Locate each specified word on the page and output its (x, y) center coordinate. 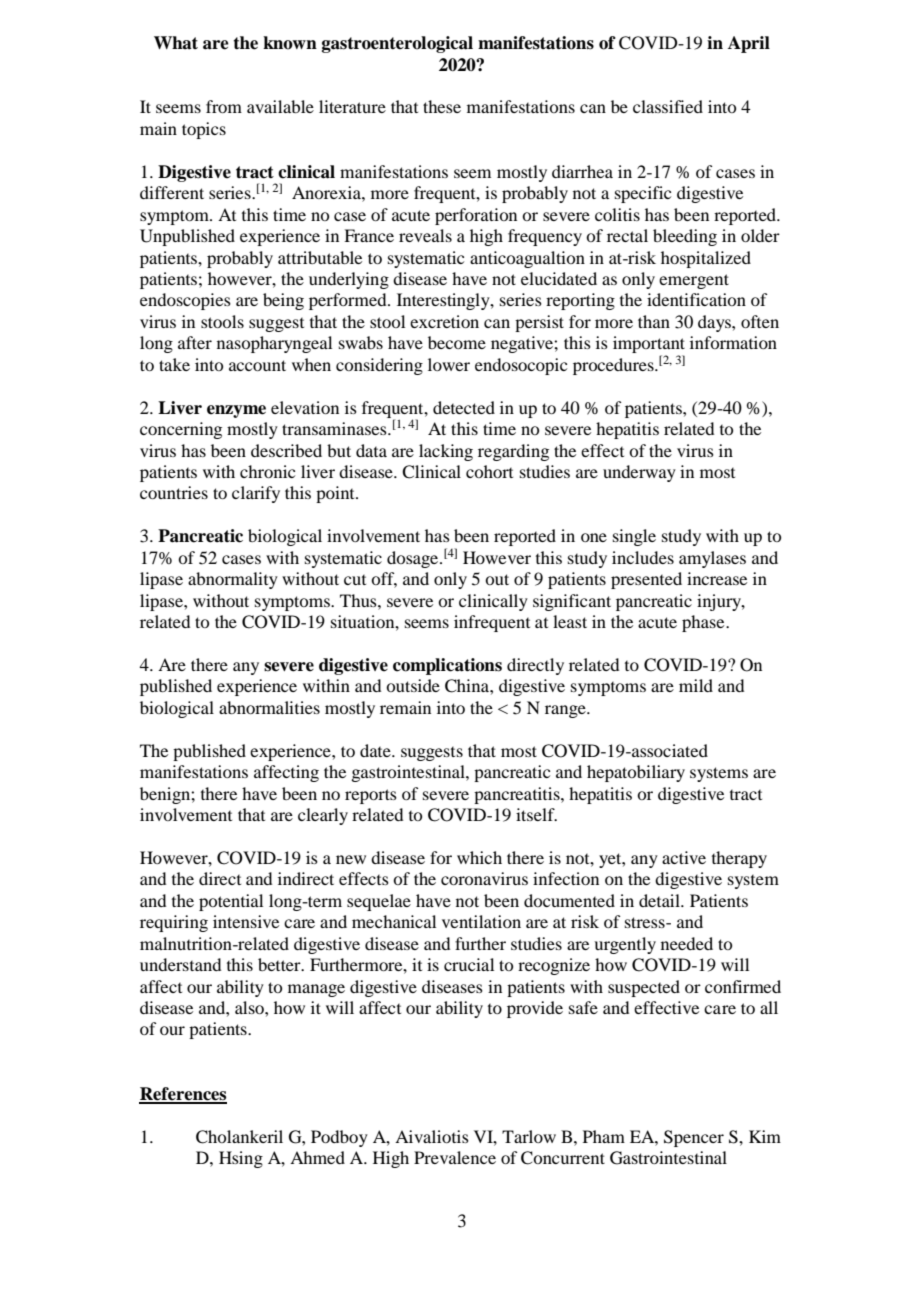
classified (668, 106)
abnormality (233, 580)
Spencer (694, 1138)
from (224, 106)
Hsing (241, 1159)
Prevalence (455, 1157)
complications (447, 666)
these (442, 106)
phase (704, 623)
